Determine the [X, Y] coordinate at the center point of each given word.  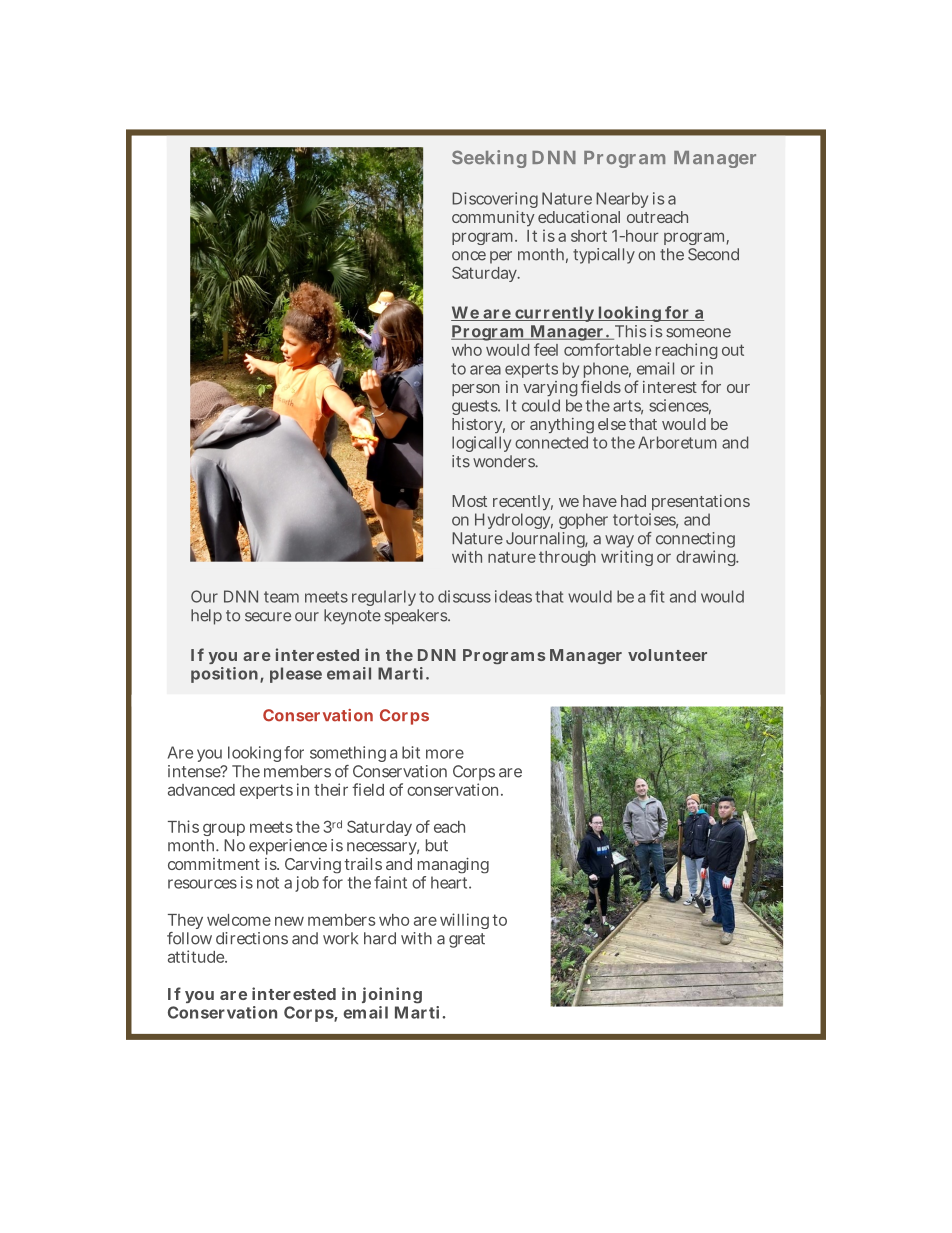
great [467, 940]
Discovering [495, 200]
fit [657, 596]
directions [252, 938]
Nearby [622, 200]
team [281, 597]
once [469, 256]
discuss [464, 596]
